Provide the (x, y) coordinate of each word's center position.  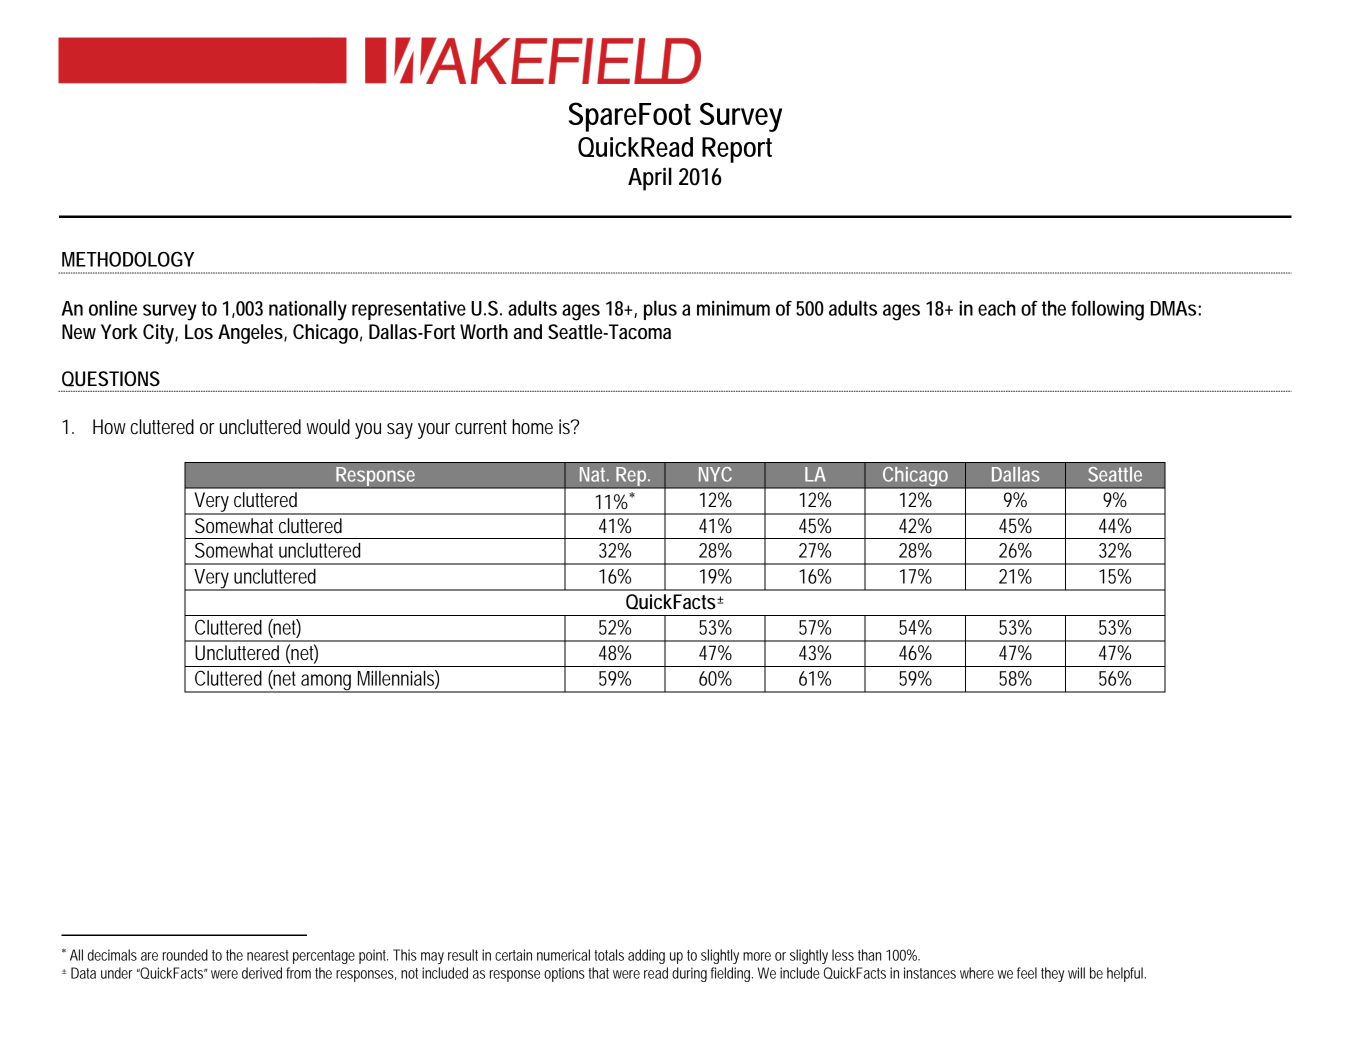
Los (199, 332)
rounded (185, 955)
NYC (715, 474)
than (870, 955)
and (527, 332)
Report (737, 150)
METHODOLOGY (128, 259)
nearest (268, 955)
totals (609, 955)
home (532, 427)
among (327, 683)
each (997, 308)
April (650, 179)
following (1107, 310)
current (481, 427)
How (109, 427)
